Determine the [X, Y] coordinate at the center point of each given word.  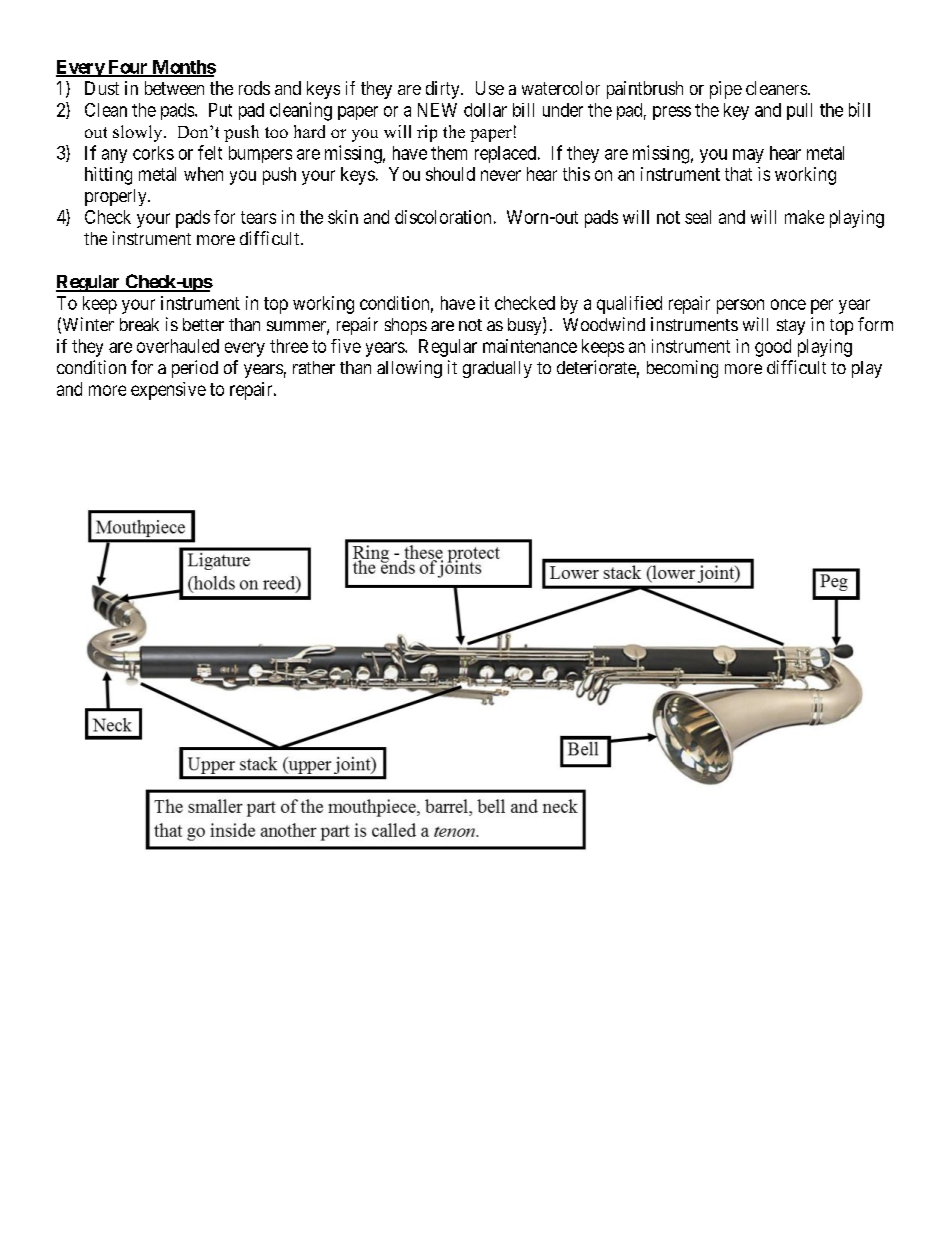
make [804, 217]
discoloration [443, 217]
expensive [168, 391]
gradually [497, 369]
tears [258, 217]
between [174, 88]
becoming [682, 369]
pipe [726, 90]
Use [490, 88]
